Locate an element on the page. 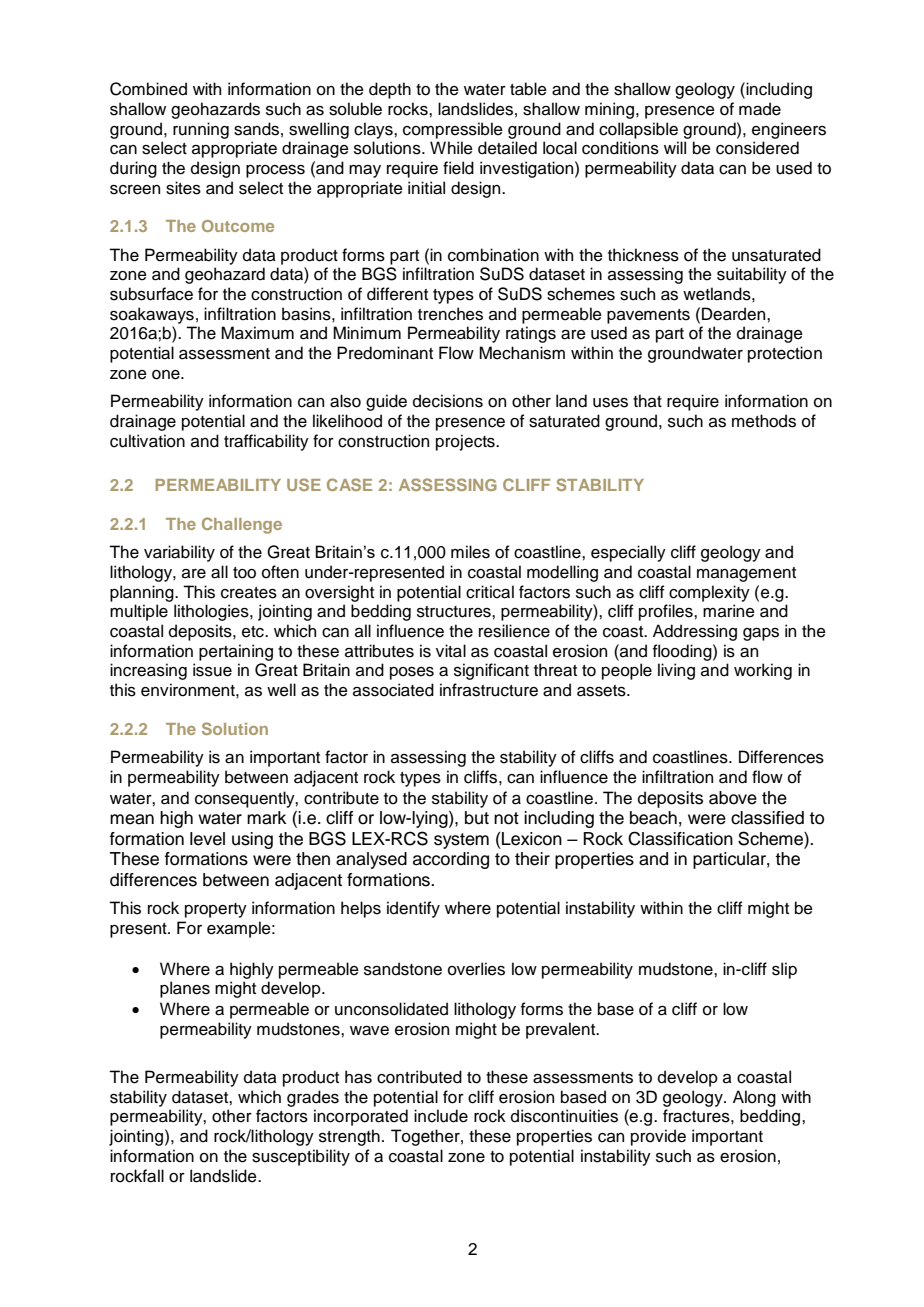 This page has height=1307, width=924. methods is located at coordinates (764, 421).
